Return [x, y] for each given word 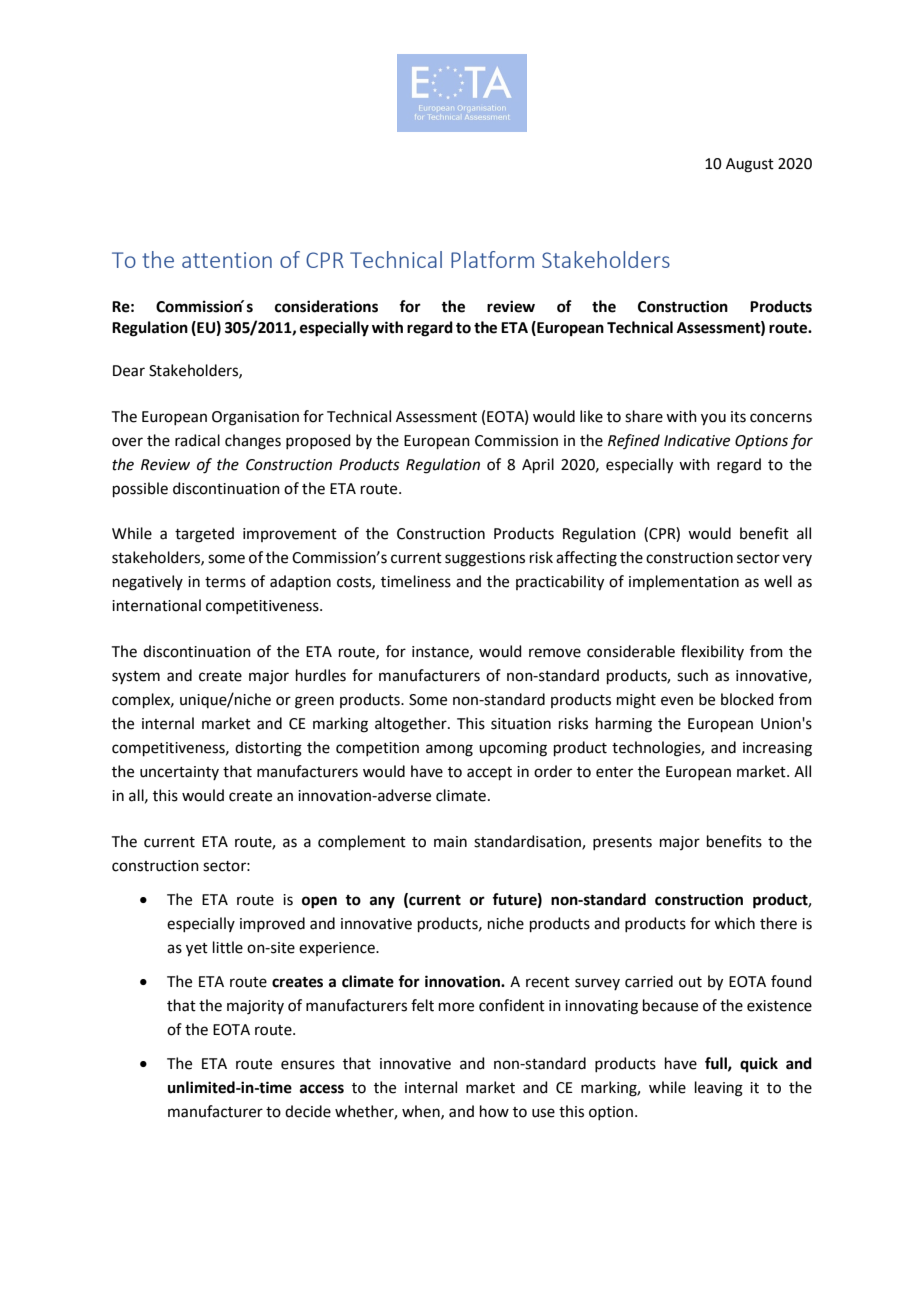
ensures [308, 1065]
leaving [719, 1089]
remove [555, 653]
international [156, 605]
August [750, 165]
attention [227, 260]
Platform [492, 259]
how [494, 1111]
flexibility [712, 652]
